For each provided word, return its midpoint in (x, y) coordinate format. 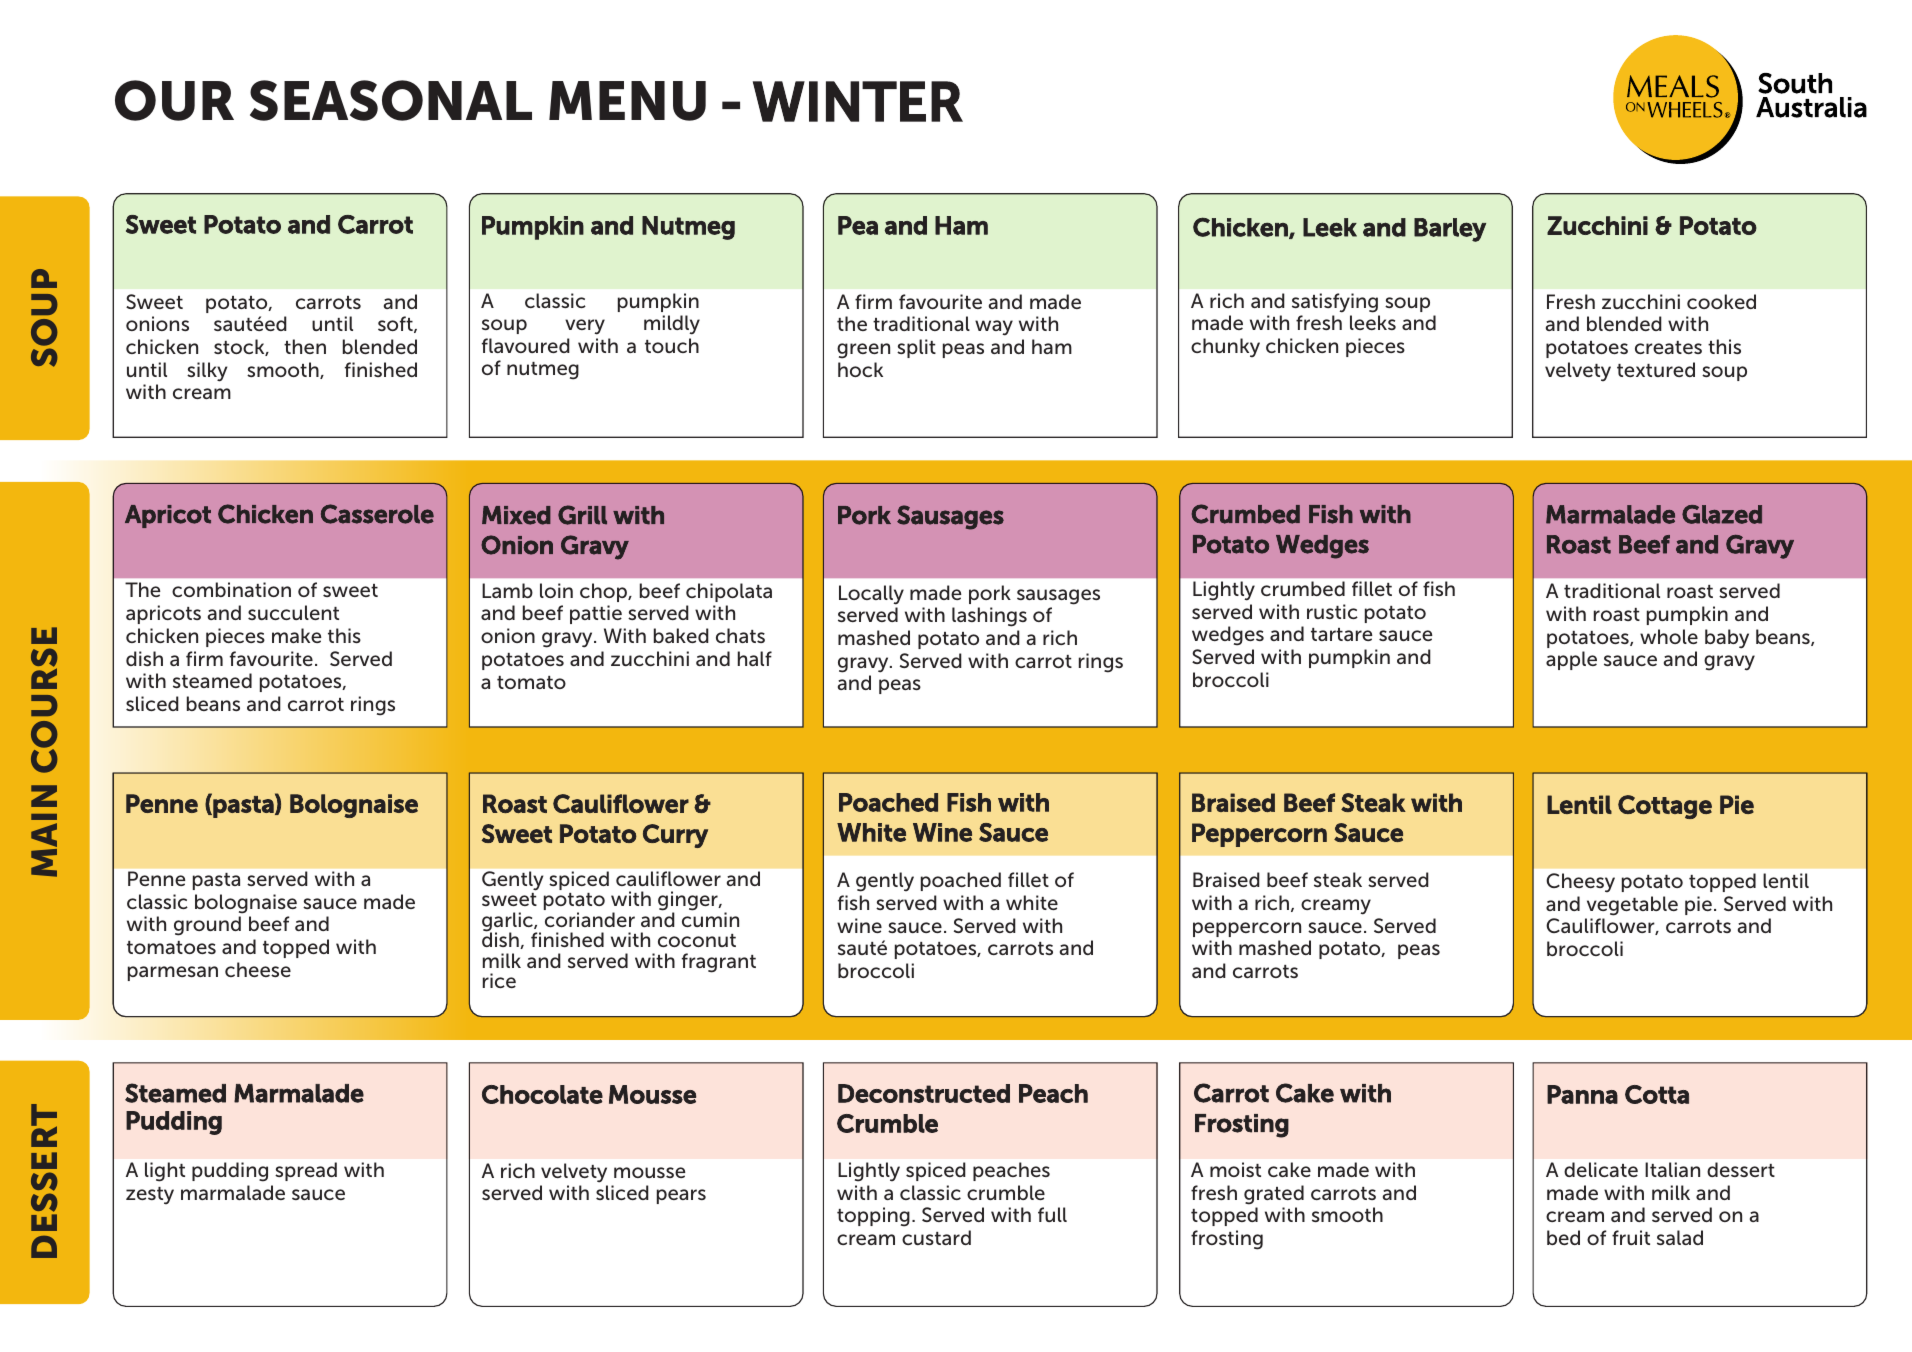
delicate (1601, 1169)
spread (306, 1171)
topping (873, 1217)
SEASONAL (391, 100)
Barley (1450, 230)
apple (1571, 660)
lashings (989, 617)
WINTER (858, 101)
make (296, 635)
